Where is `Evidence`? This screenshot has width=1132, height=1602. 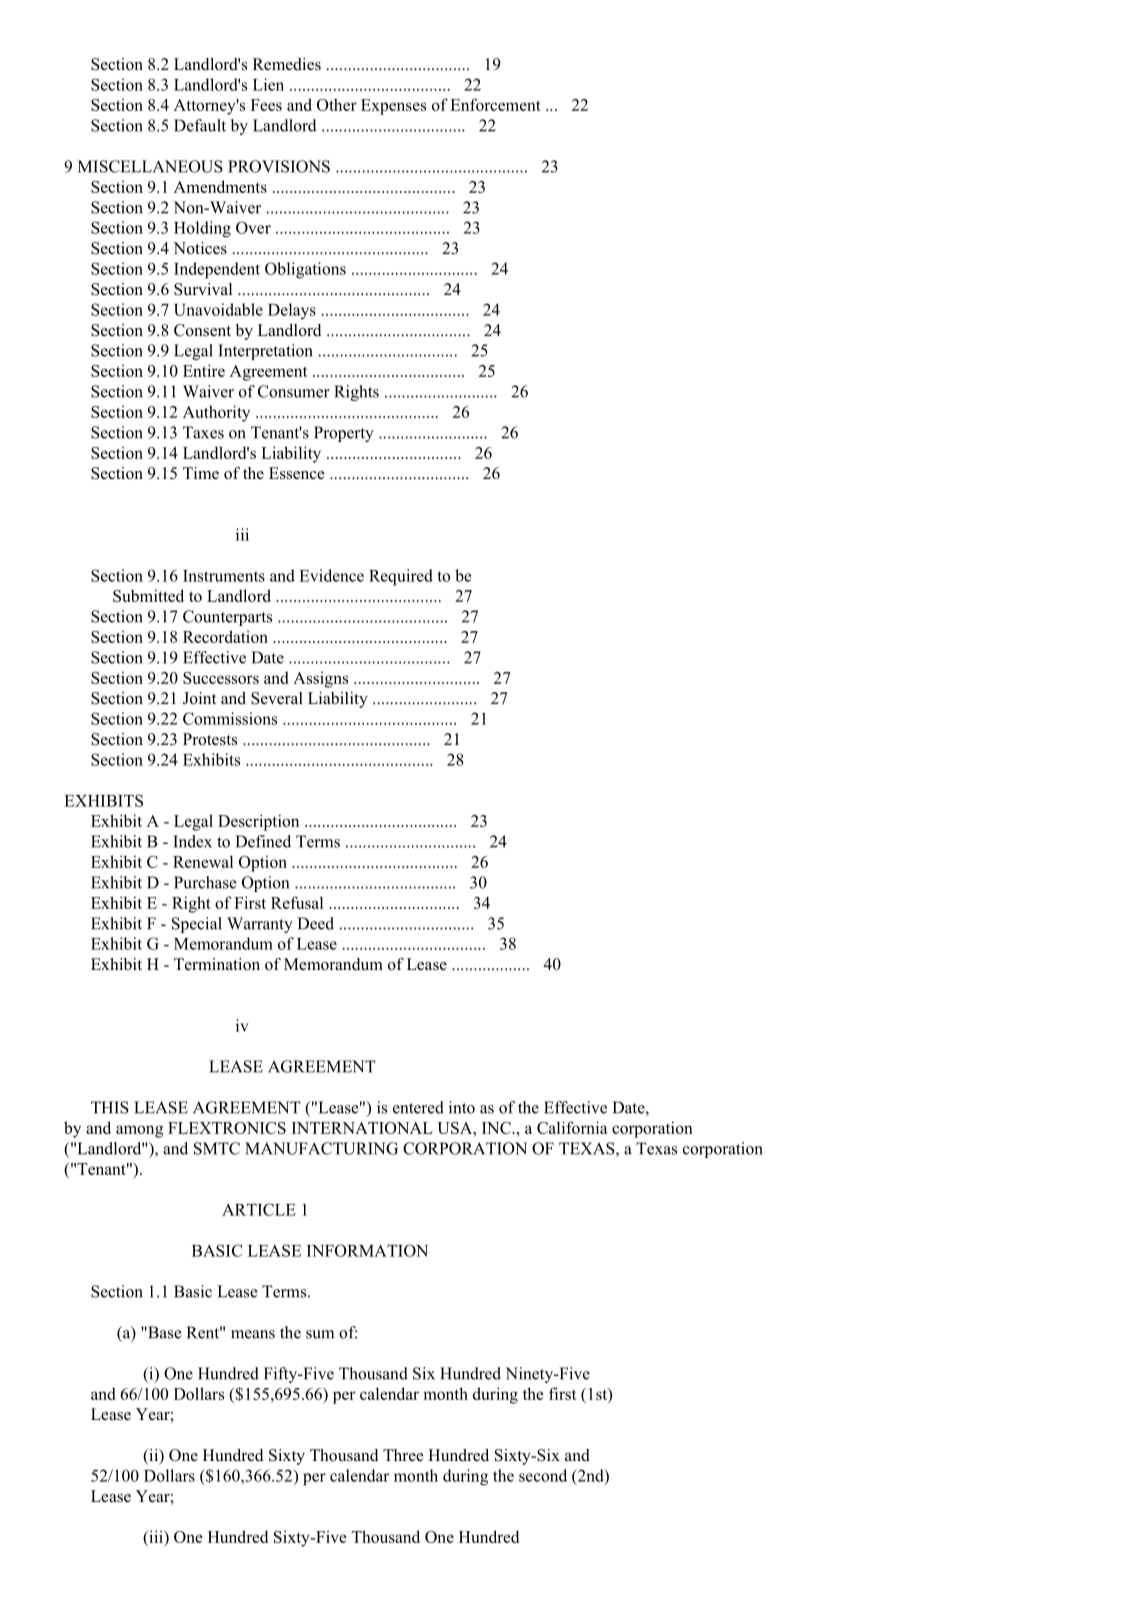
Evidence is located at coordinates (331, 575).
